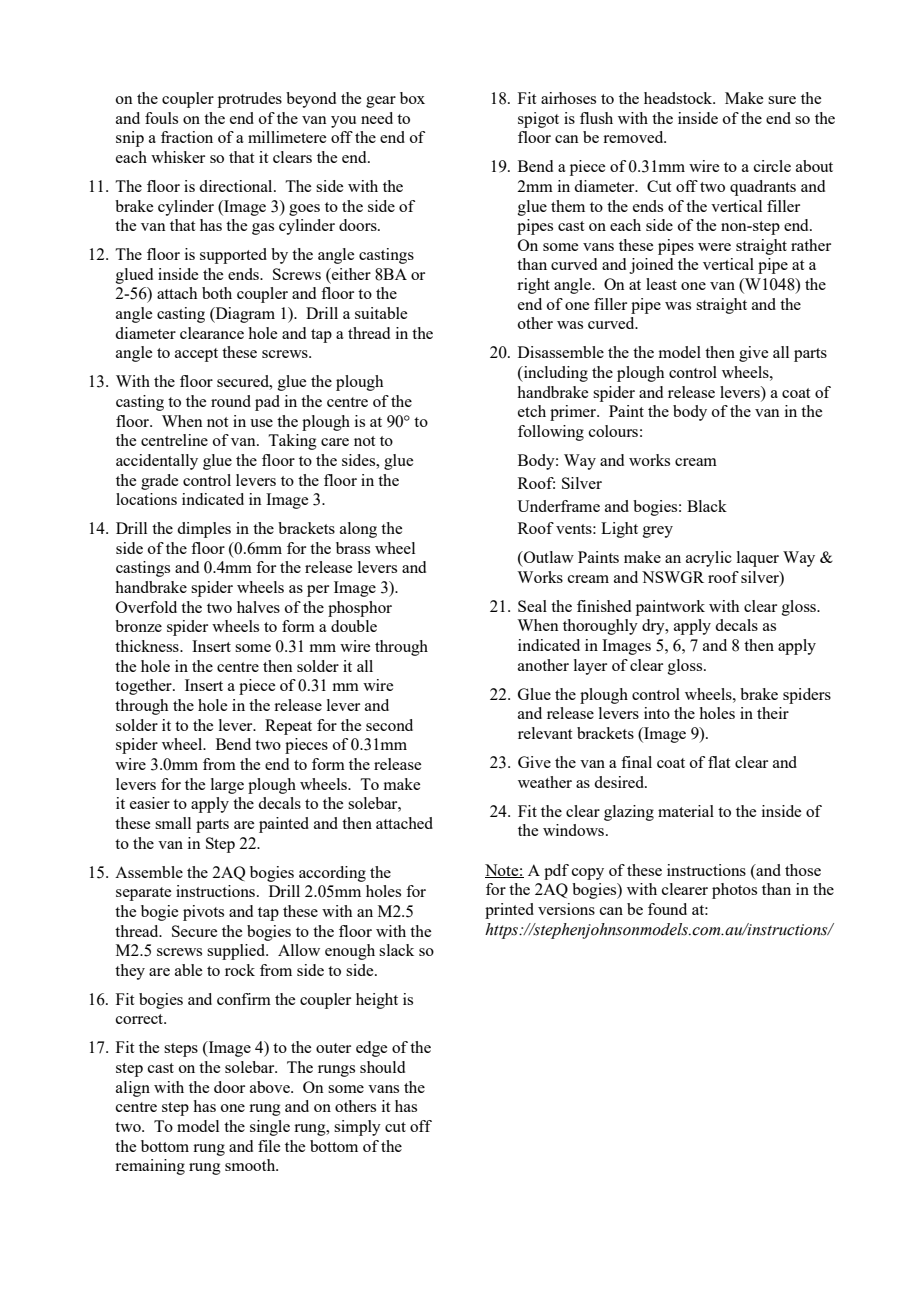 The width and height of the screenshot is (924, 1308). Describe the element at coordinates (613, 431) in the screenshot. I see `colours` at that location.
